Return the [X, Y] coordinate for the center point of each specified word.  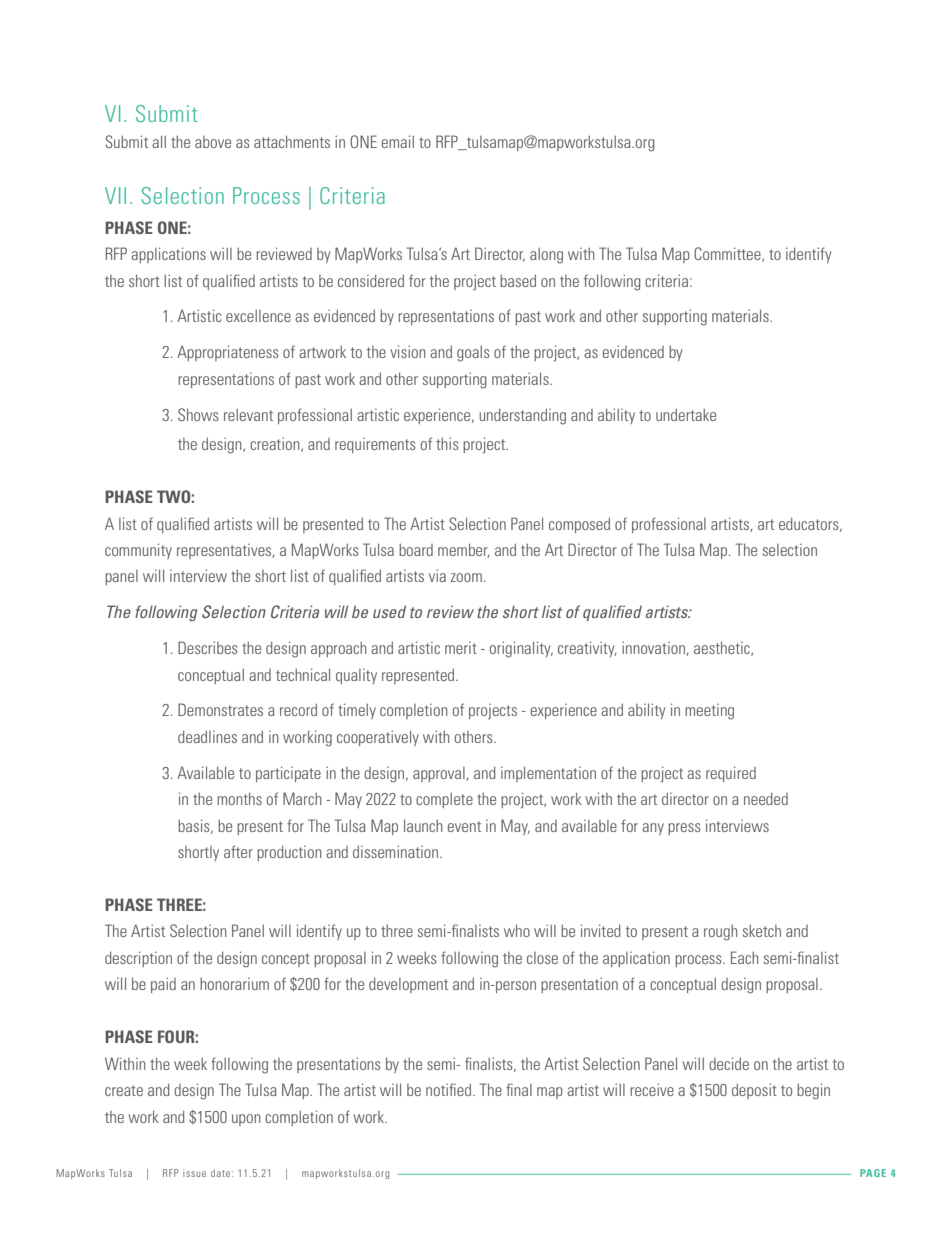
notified [450, 1089]
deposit [754, 1091]
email [398, 141]
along [546, 256]
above [213, 142]
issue [194, 1173]
